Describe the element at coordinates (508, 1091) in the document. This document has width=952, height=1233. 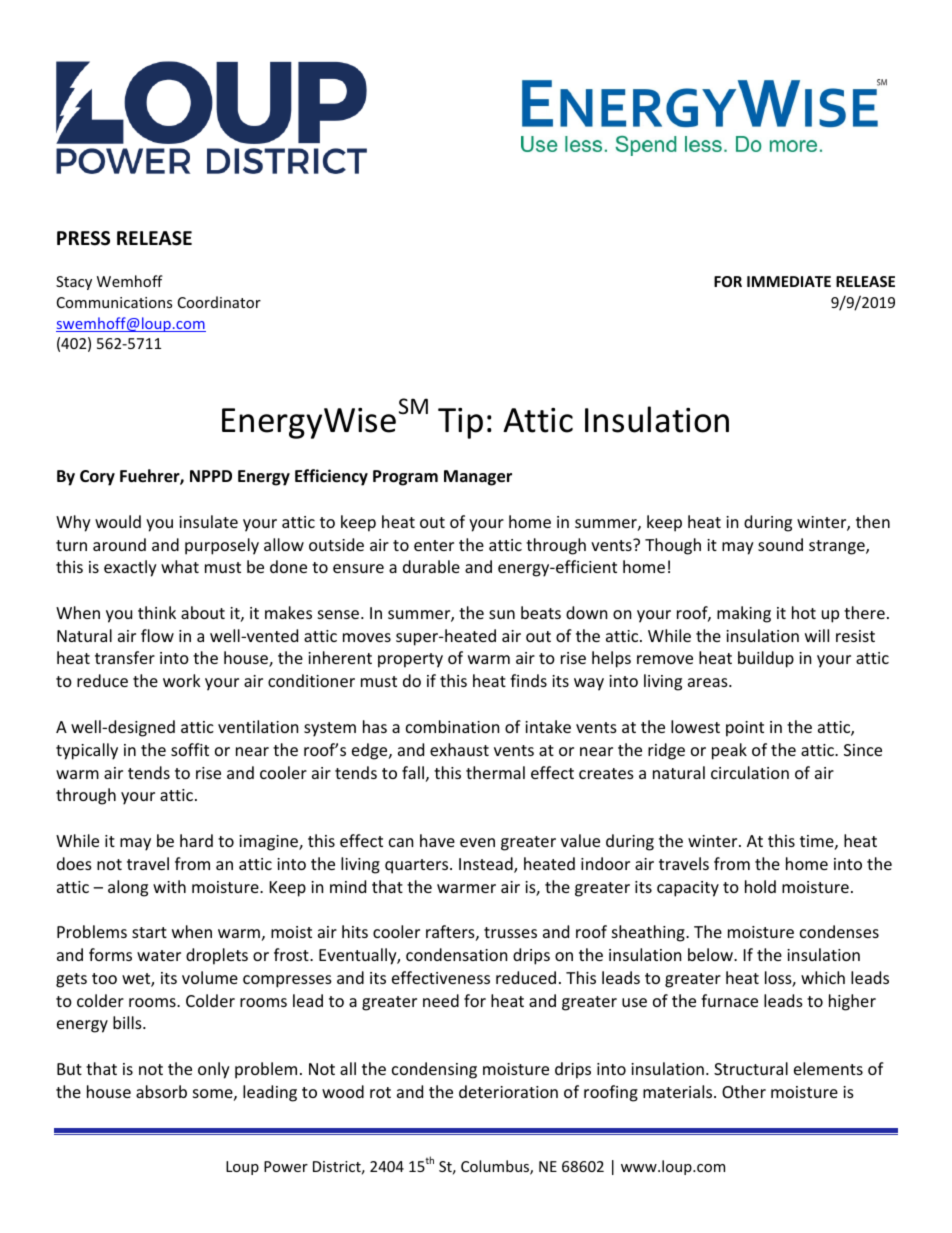
I see `deterioration` at that location.
